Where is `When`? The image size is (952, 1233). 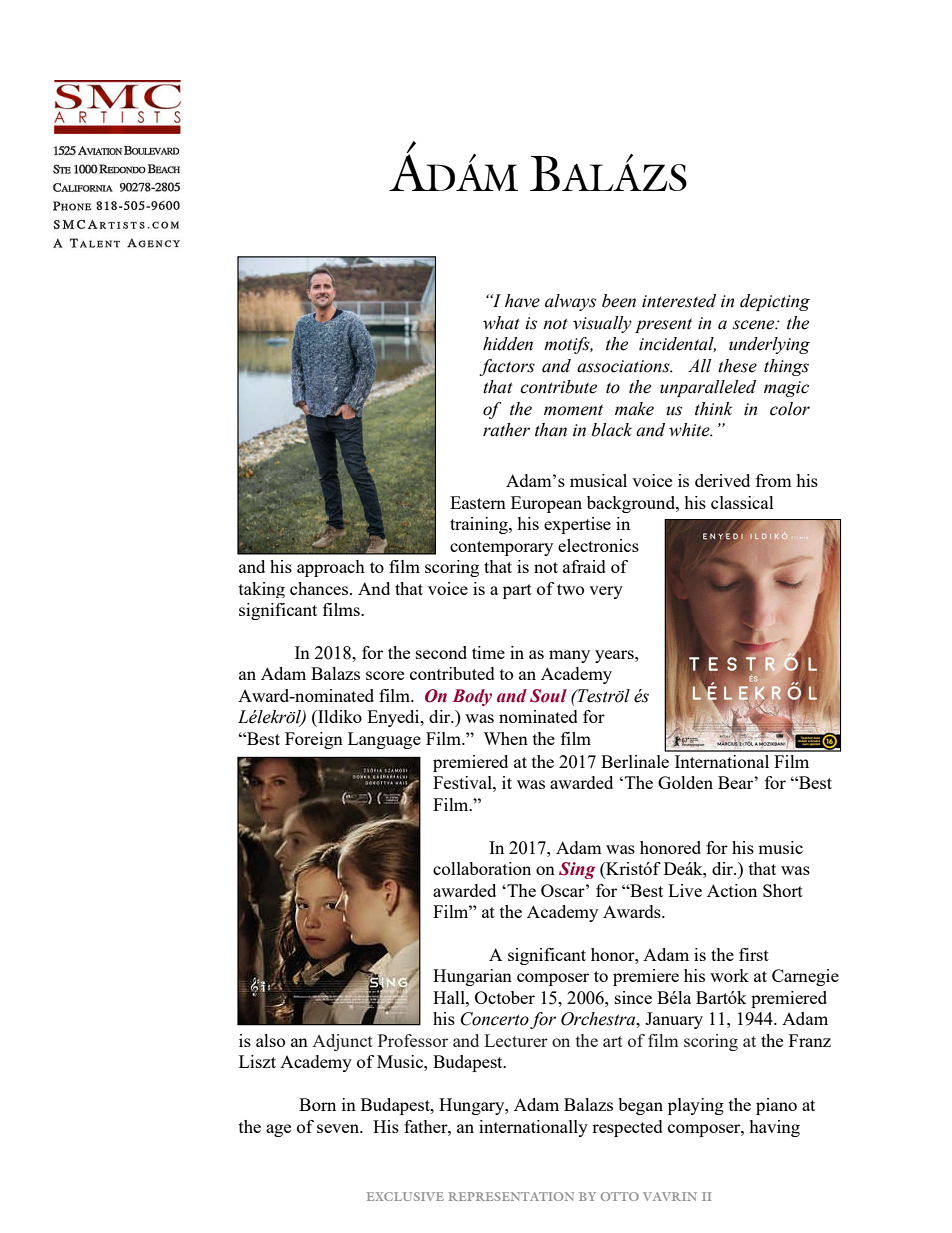 When is located at coordinates (505, 738).
